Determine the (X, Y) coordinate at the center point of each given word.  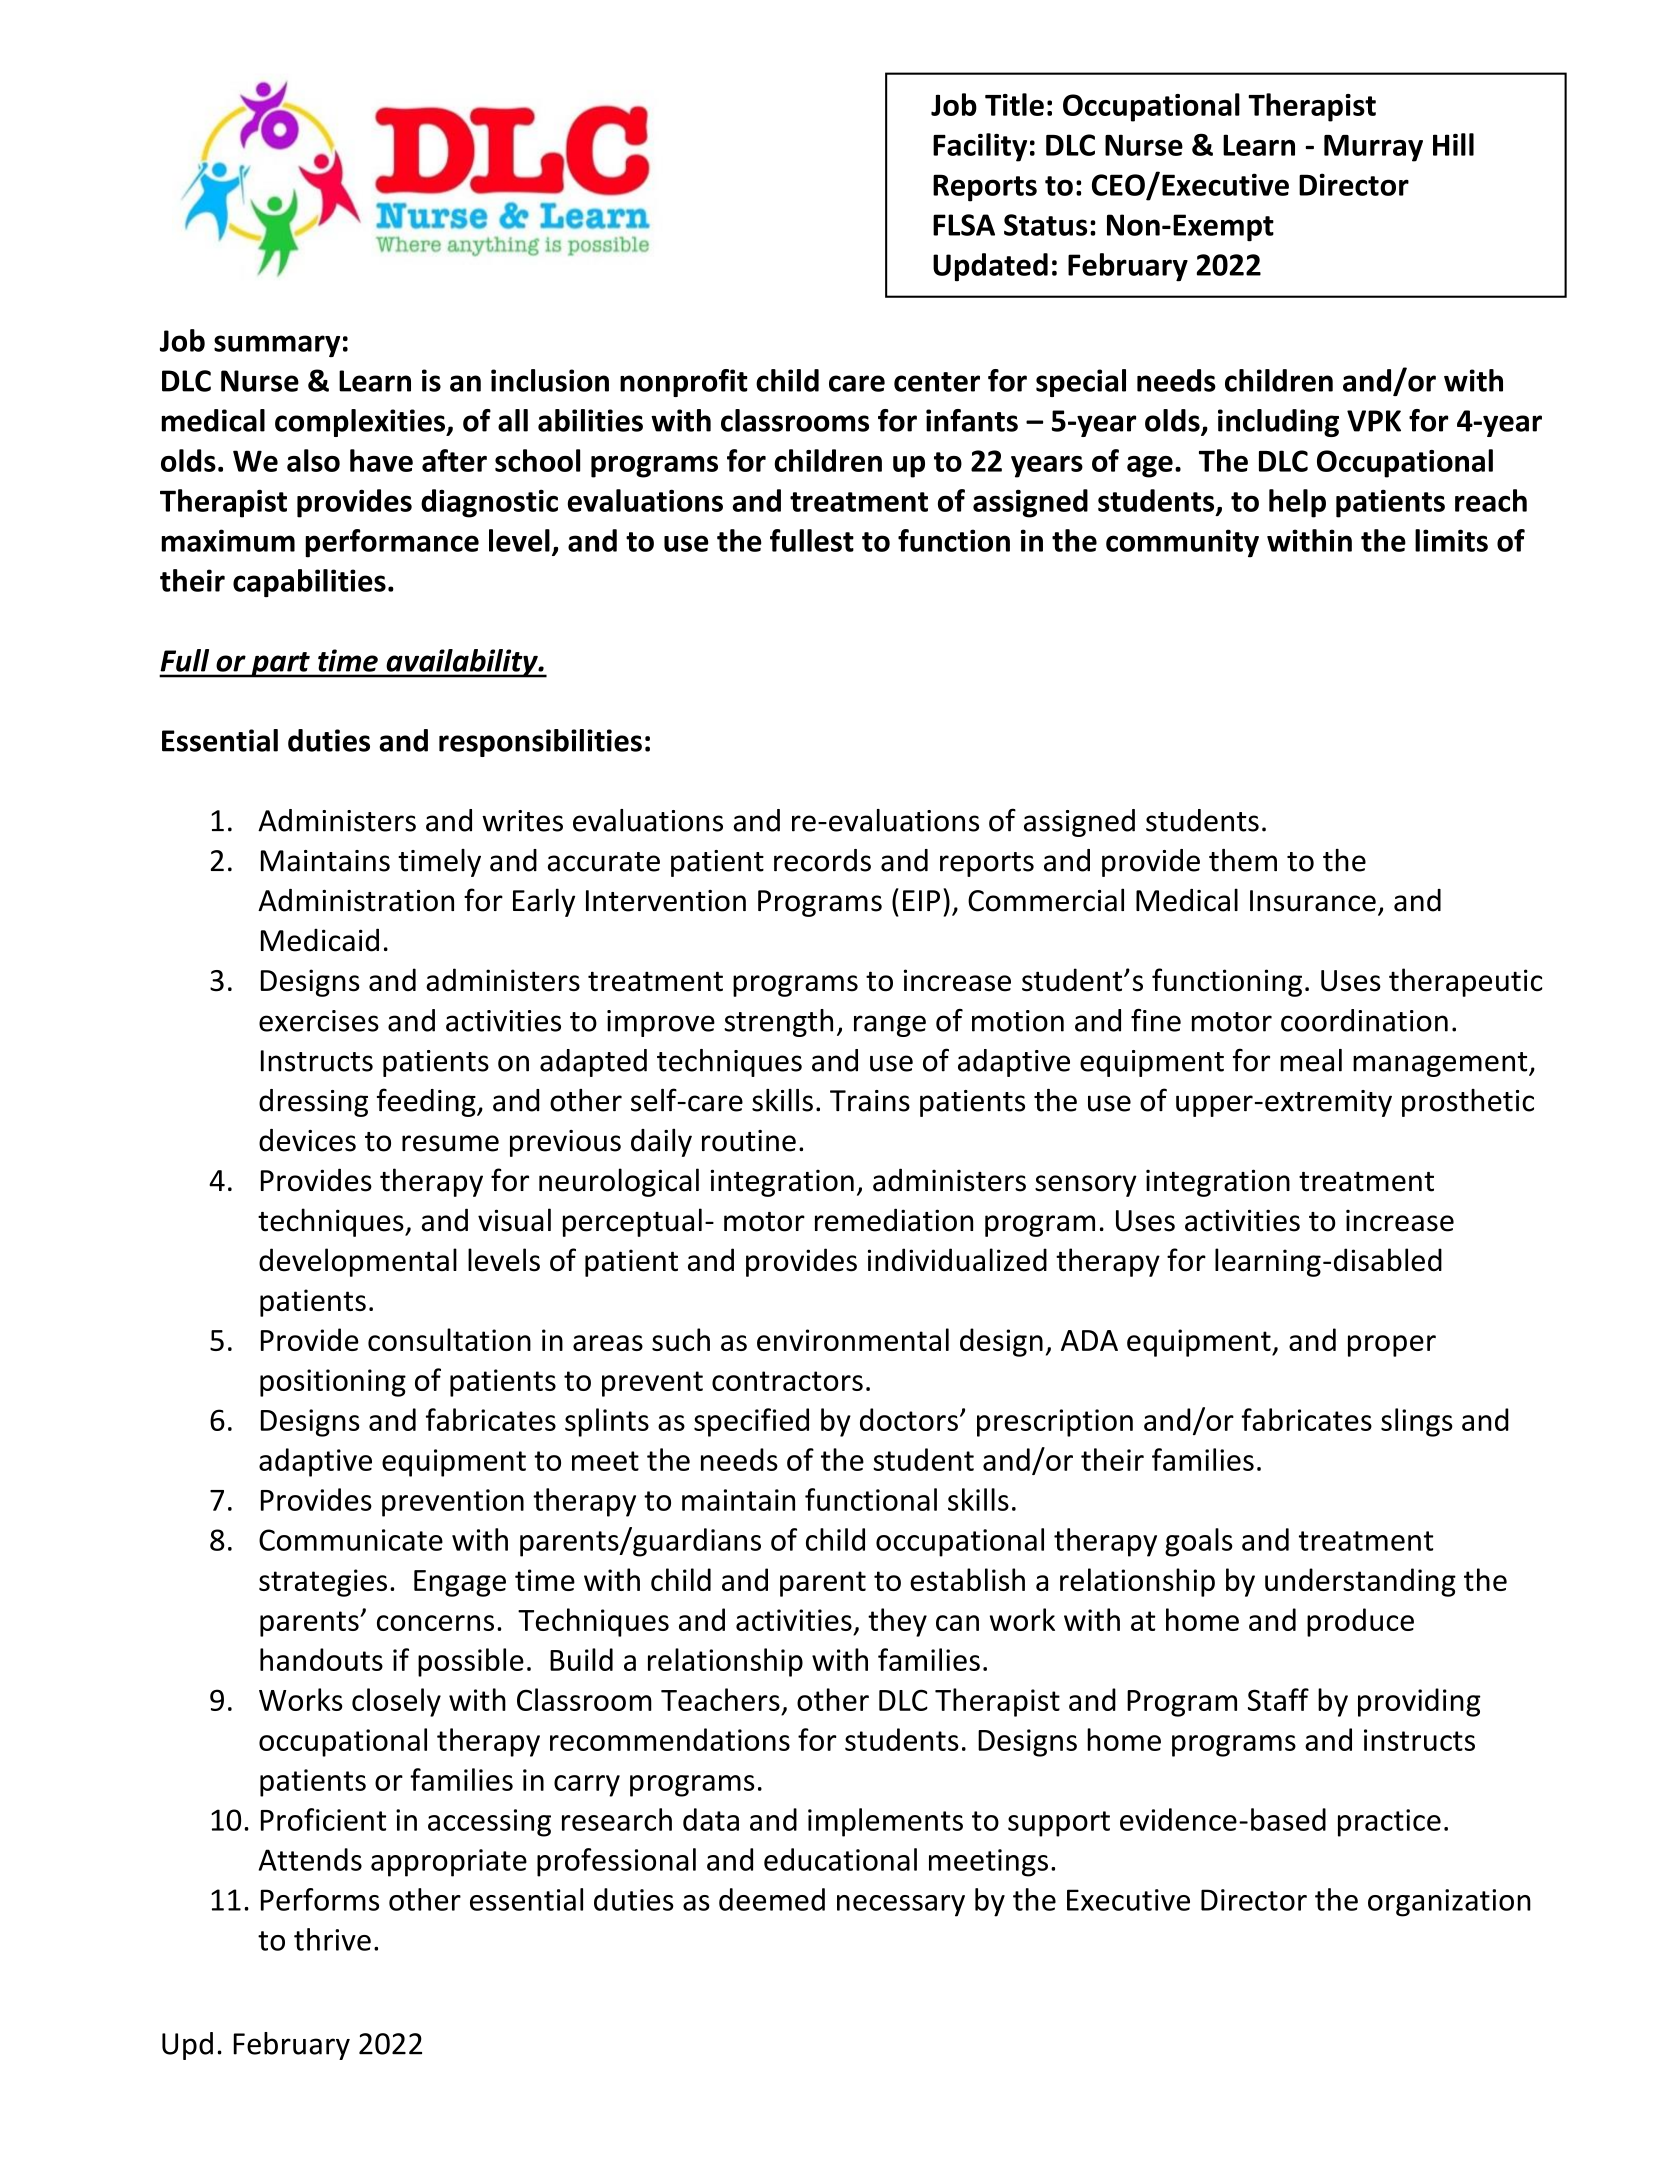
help (1297, 503)
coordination (1364, 1020)
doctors (909, 1419)
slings (1417, 1422)
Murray (1373, 148)
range (890, 1026)
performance (392, 543)
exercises (319, 1021)
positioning (333, 1383)
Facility (980, 147)
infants (972, 420)
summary (277, 346)
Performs (320, 1899)
